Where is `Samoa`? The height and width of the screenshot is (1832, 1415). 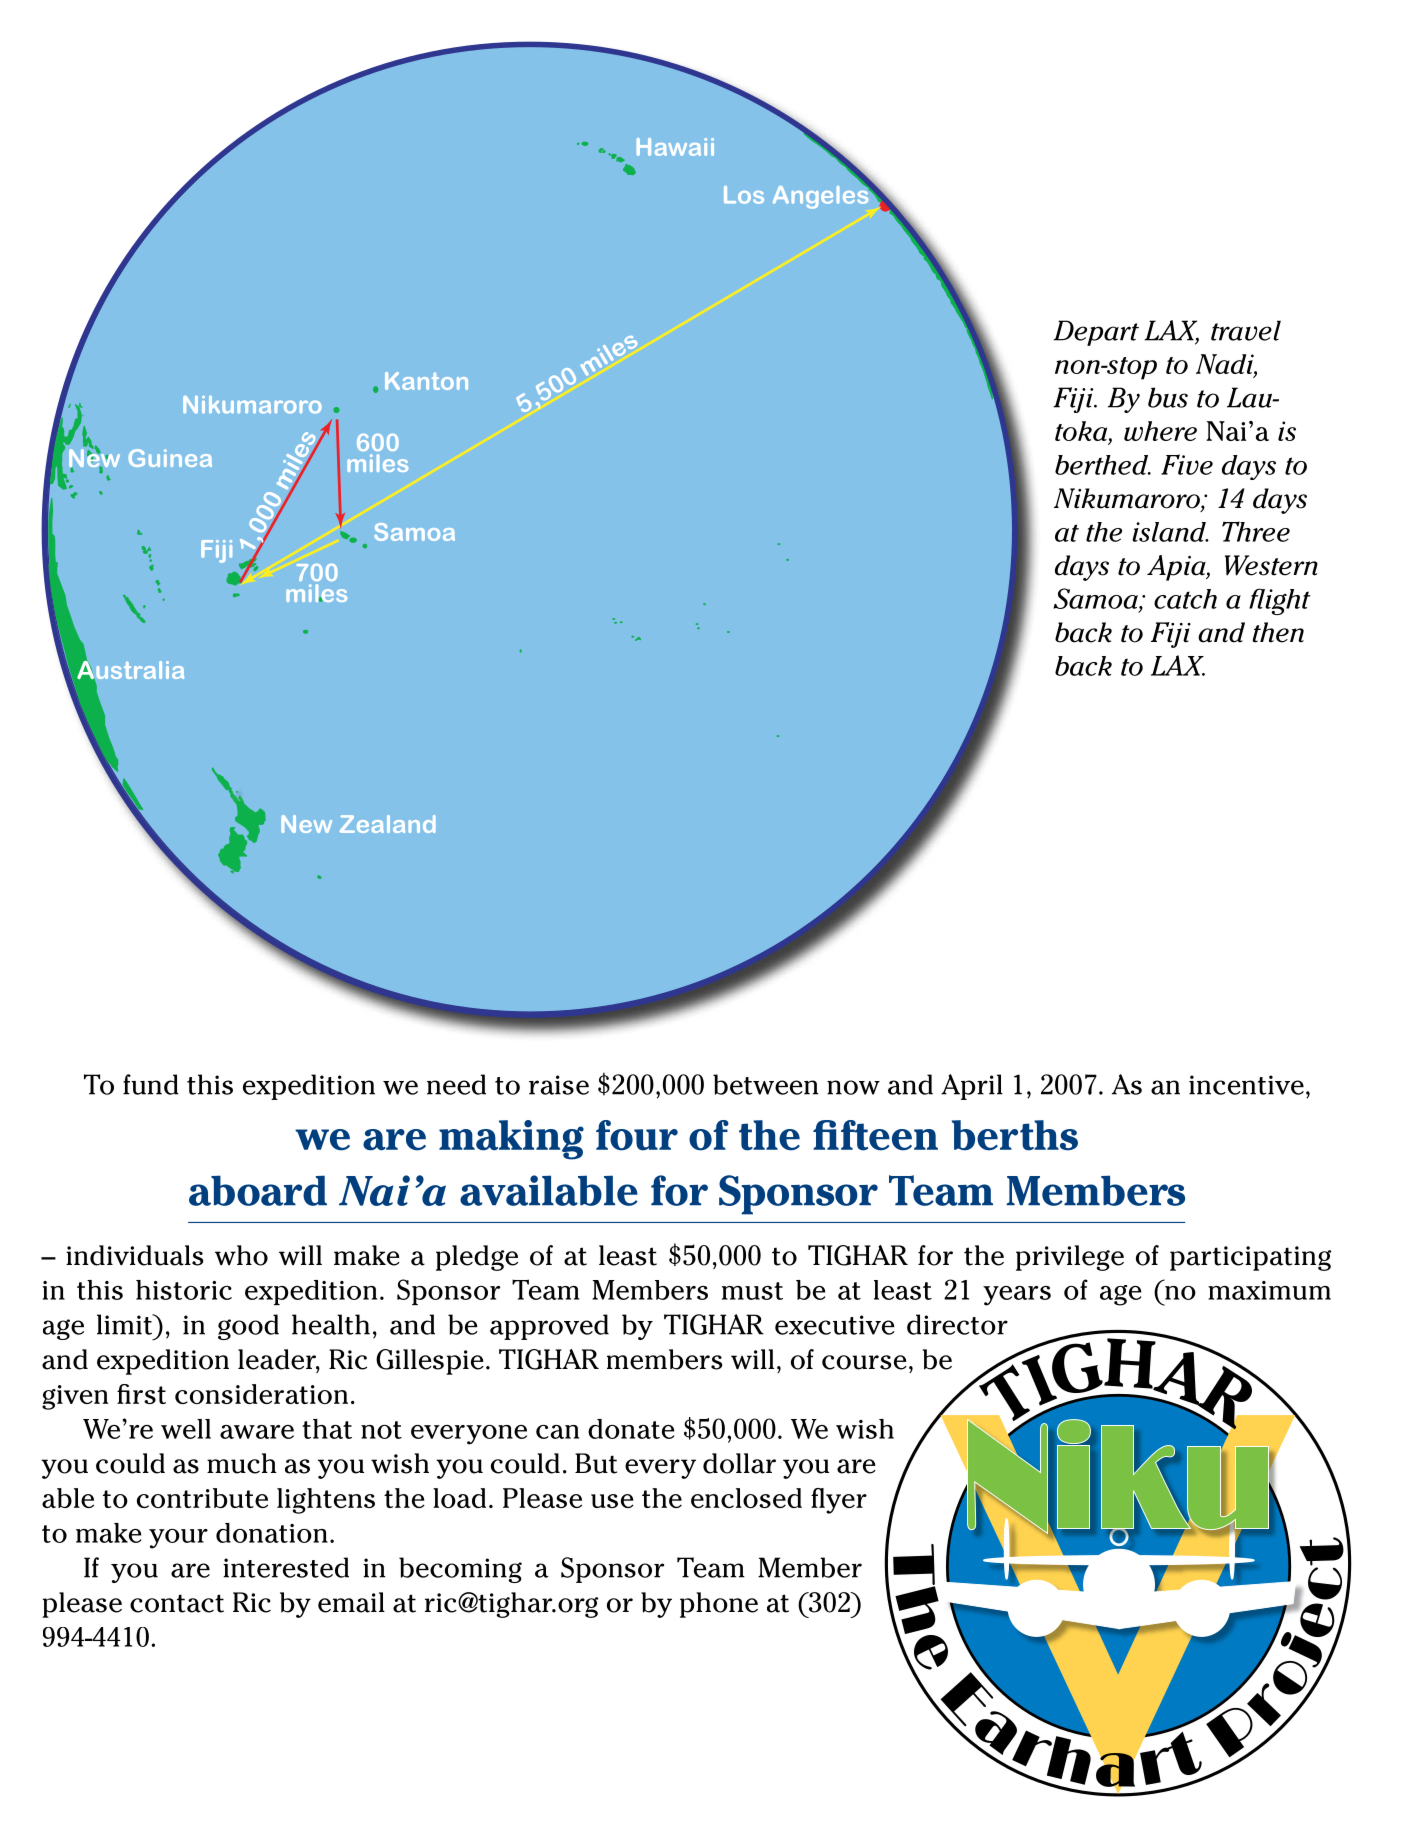
Samoa is located at coordinates (1096, 598).
